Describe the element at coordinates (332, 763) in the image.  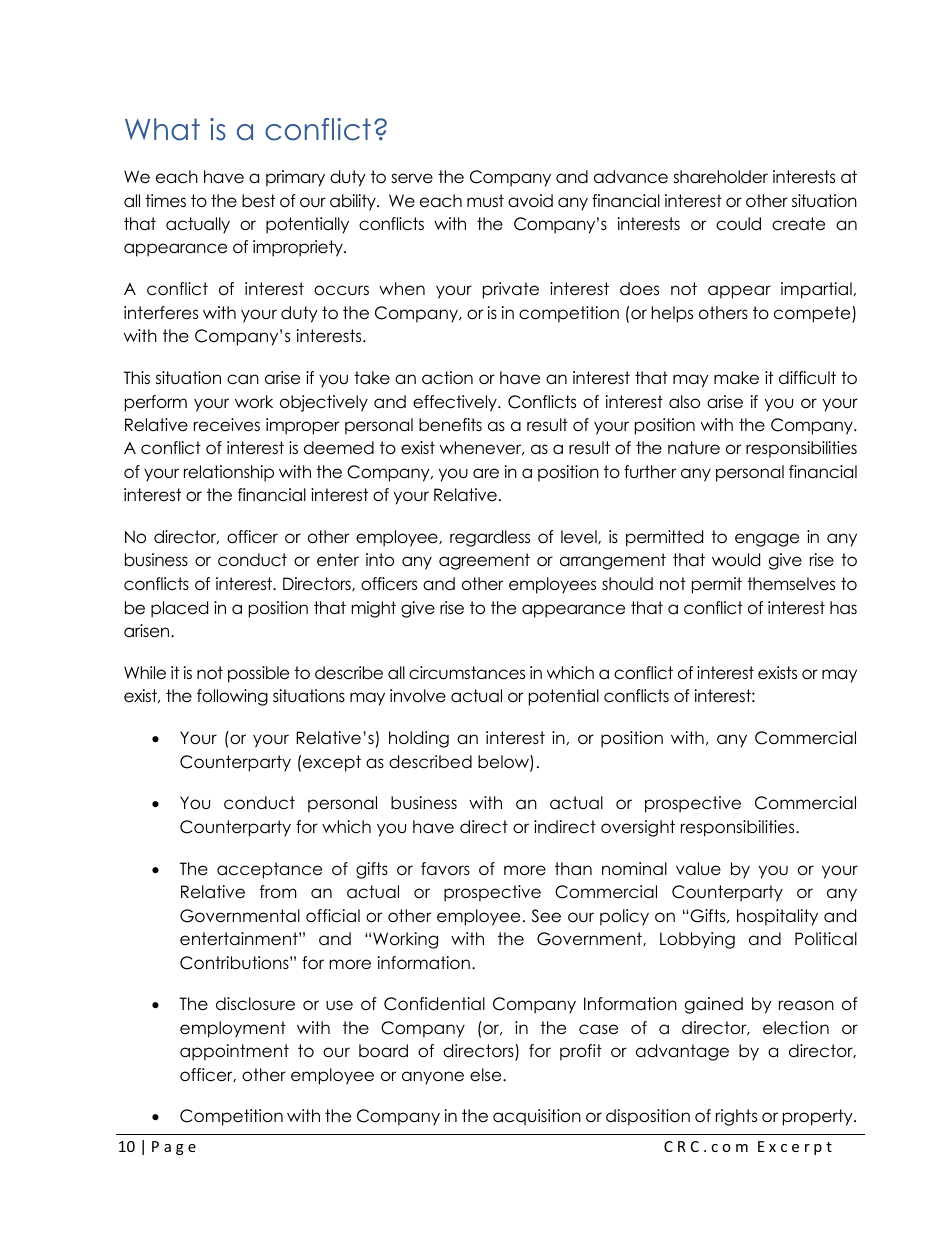
I see `except` at that location.
